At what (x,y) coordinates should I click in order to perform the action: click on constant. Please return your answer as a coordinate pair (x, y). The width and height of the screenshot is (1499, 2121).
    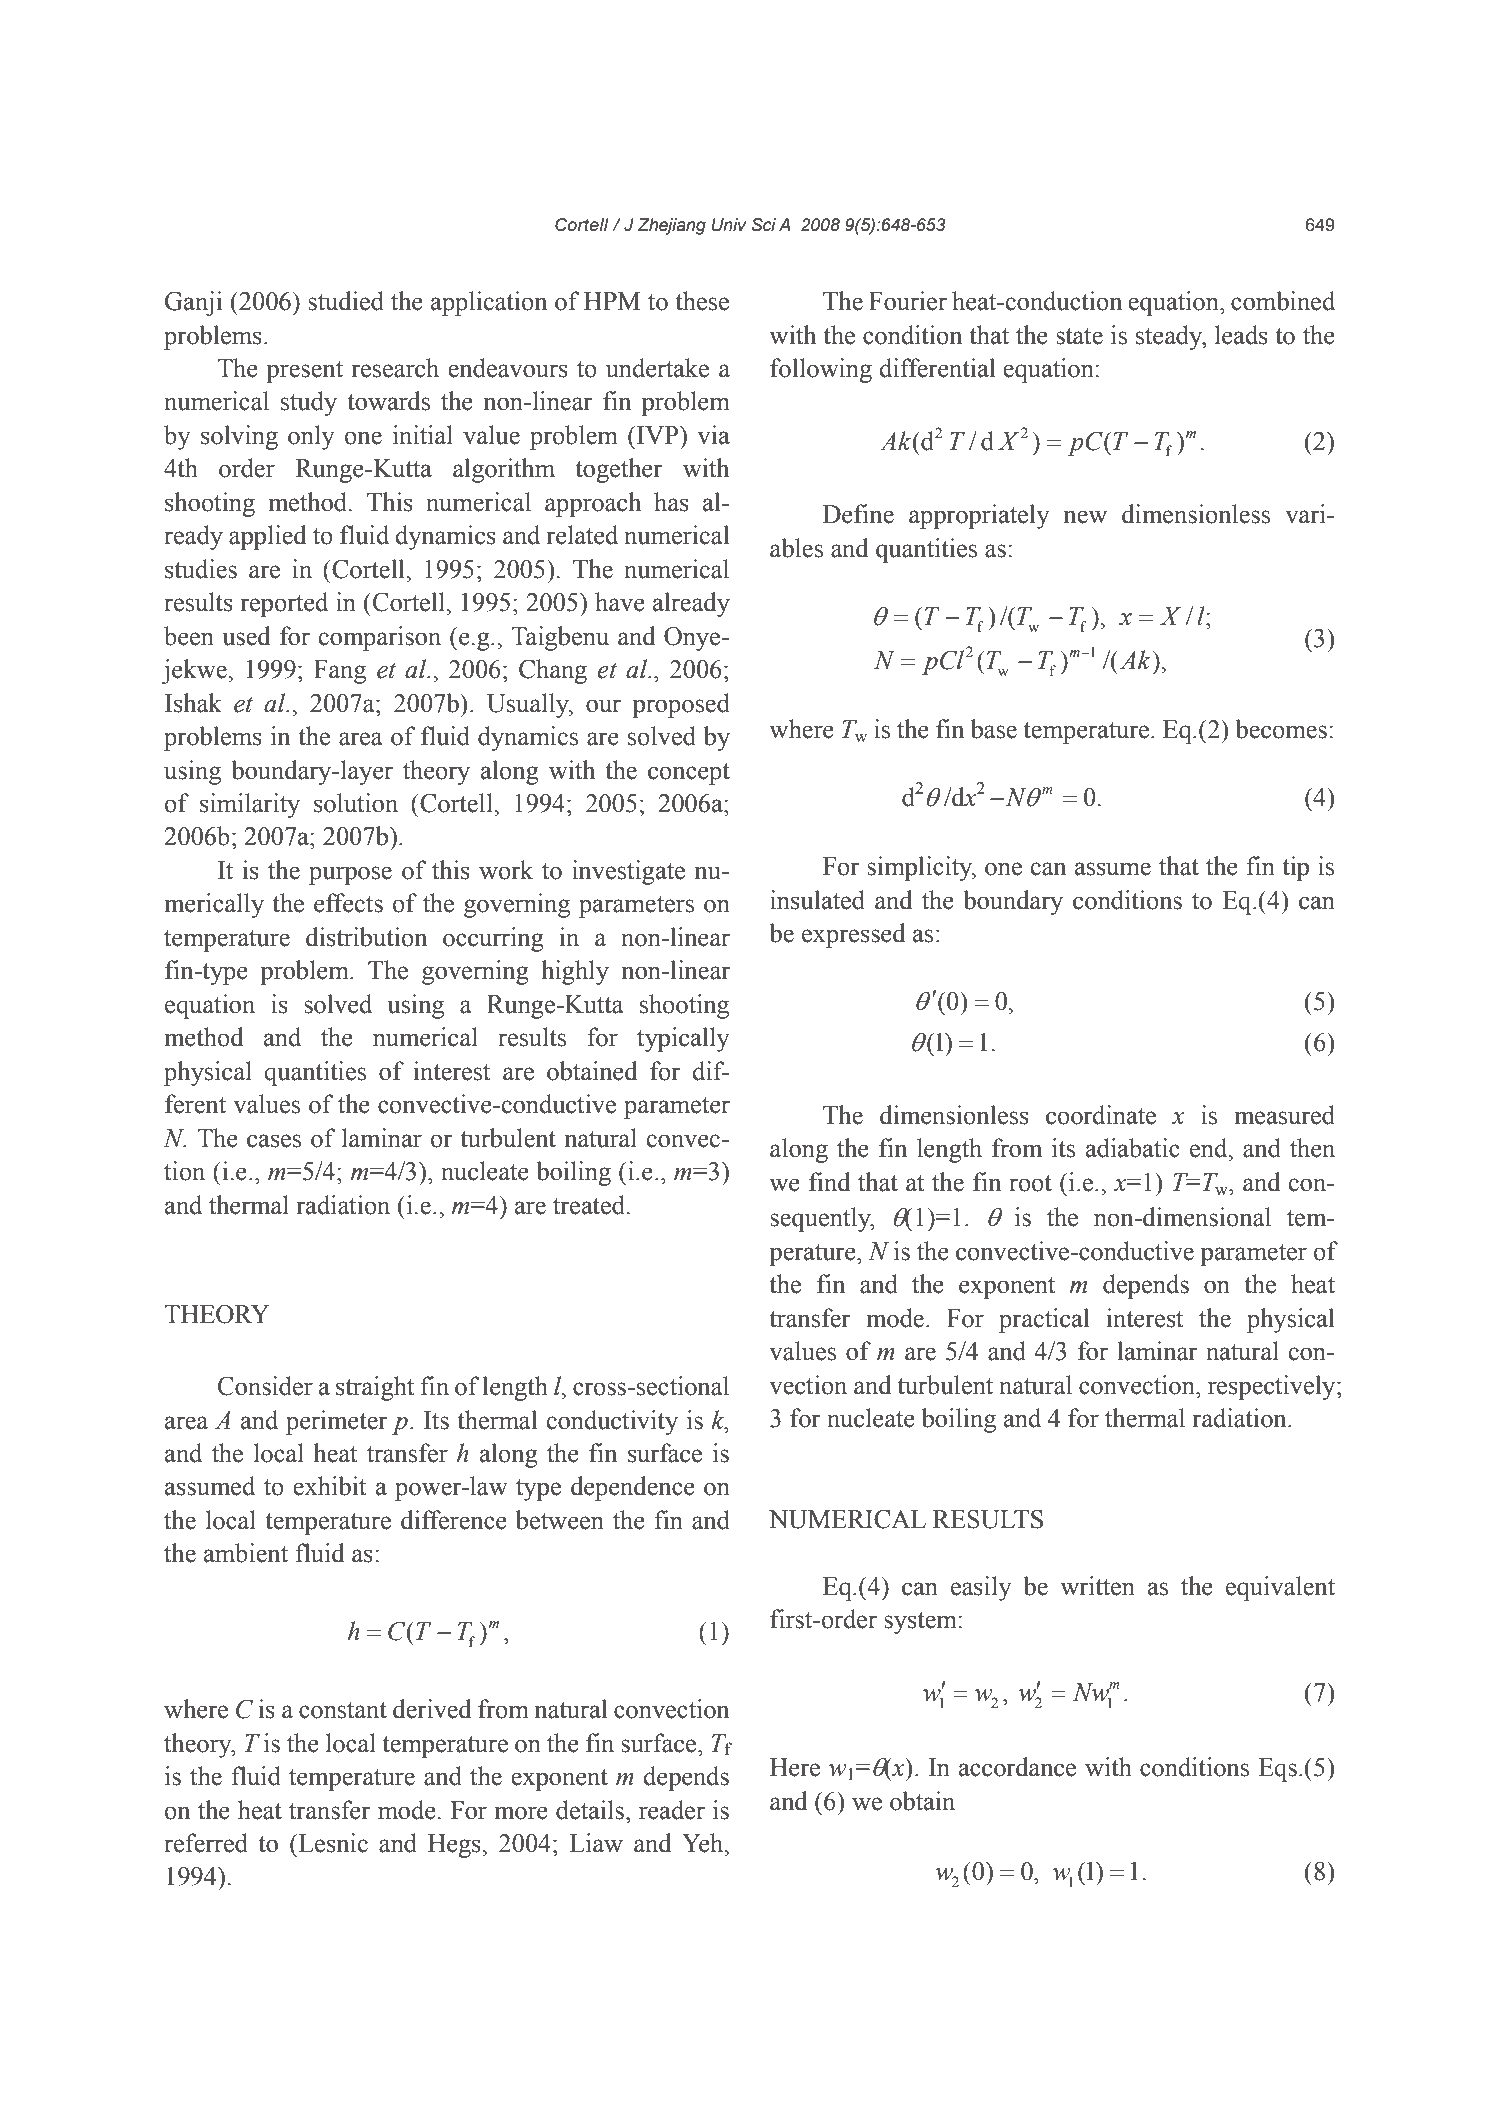
    Looking at the image, I should click on (343, 1710).
